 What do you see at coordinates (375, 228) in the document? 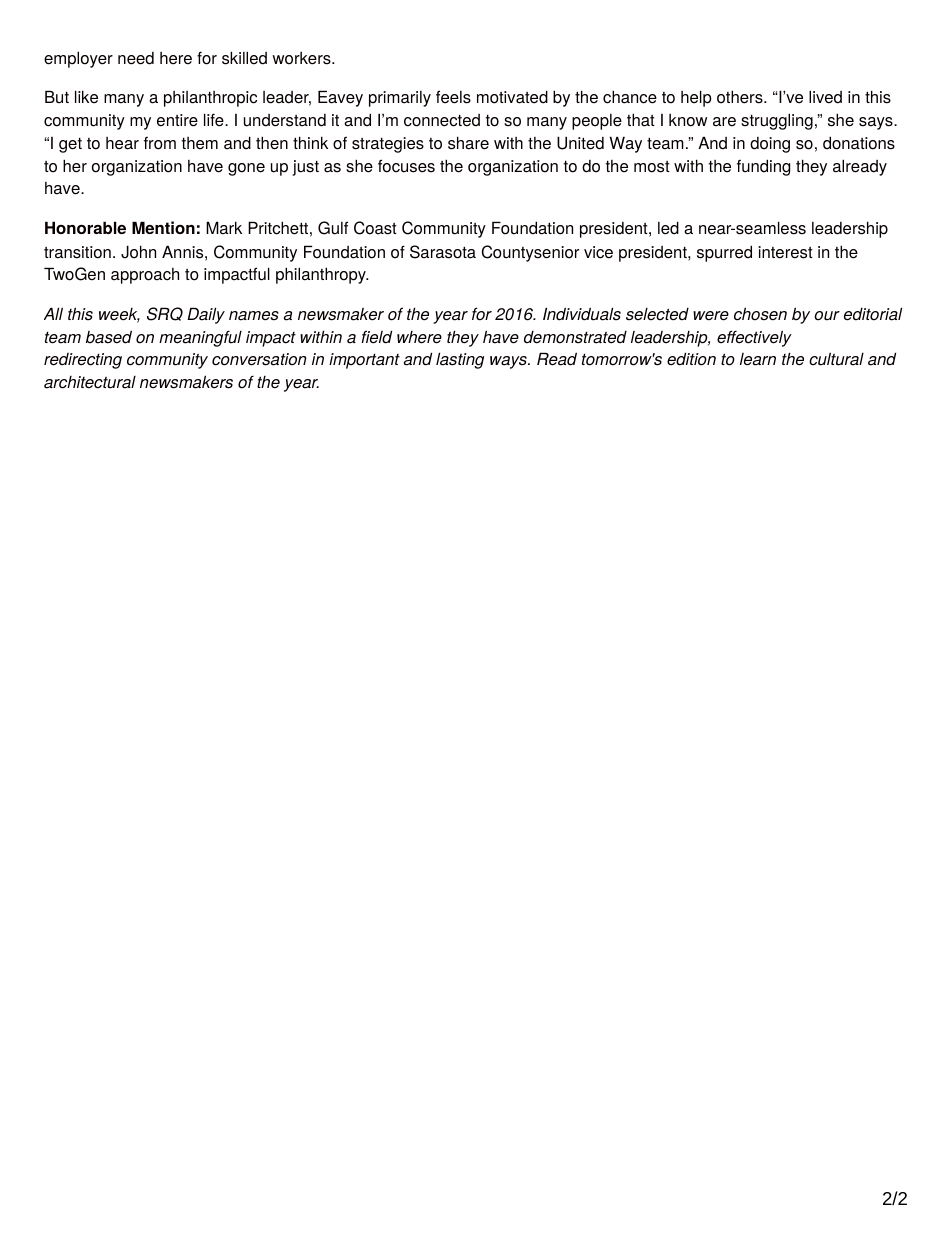
I see `Coast` at bounding box center [375, 228].
